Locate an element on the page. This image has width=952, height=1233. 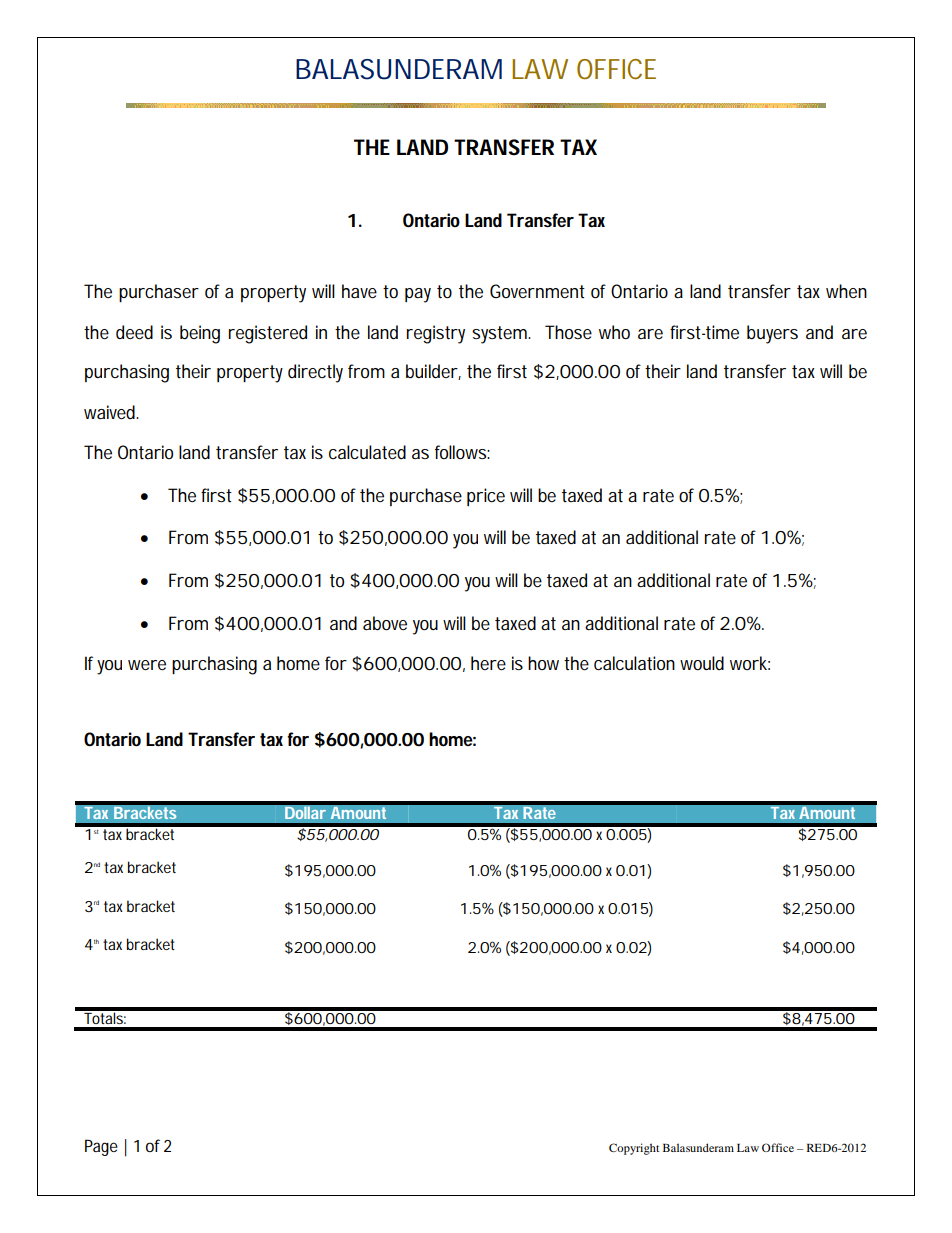
price is located at coordinates (486, 497).
